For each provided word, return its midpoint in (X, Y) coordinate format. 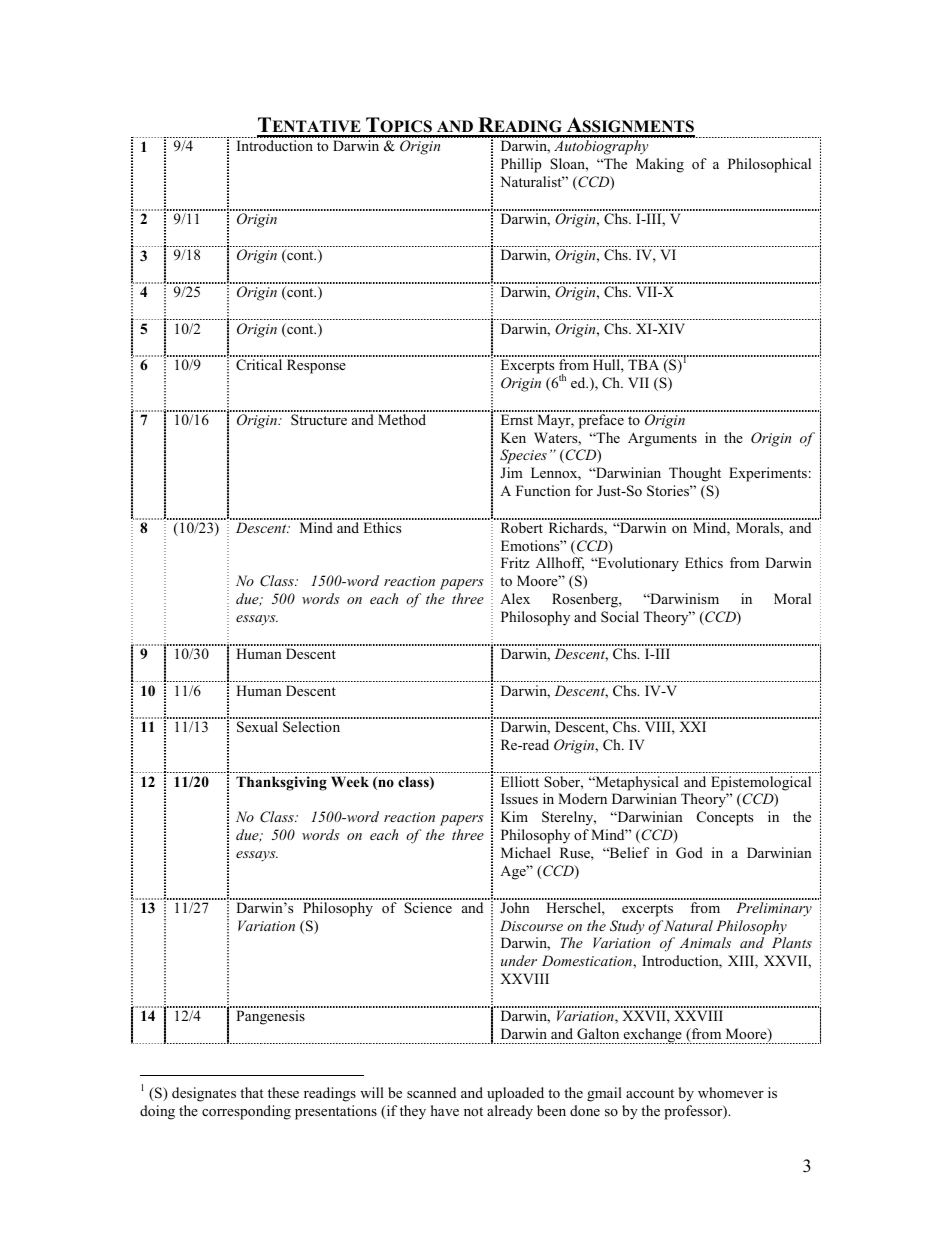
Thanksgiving (281, 783)
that (251, 1092)
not (473, 1111)
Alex (515, 598)
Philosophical (769, 165)
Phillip (521, 165)
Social (620, 617)
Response (316, 366)
